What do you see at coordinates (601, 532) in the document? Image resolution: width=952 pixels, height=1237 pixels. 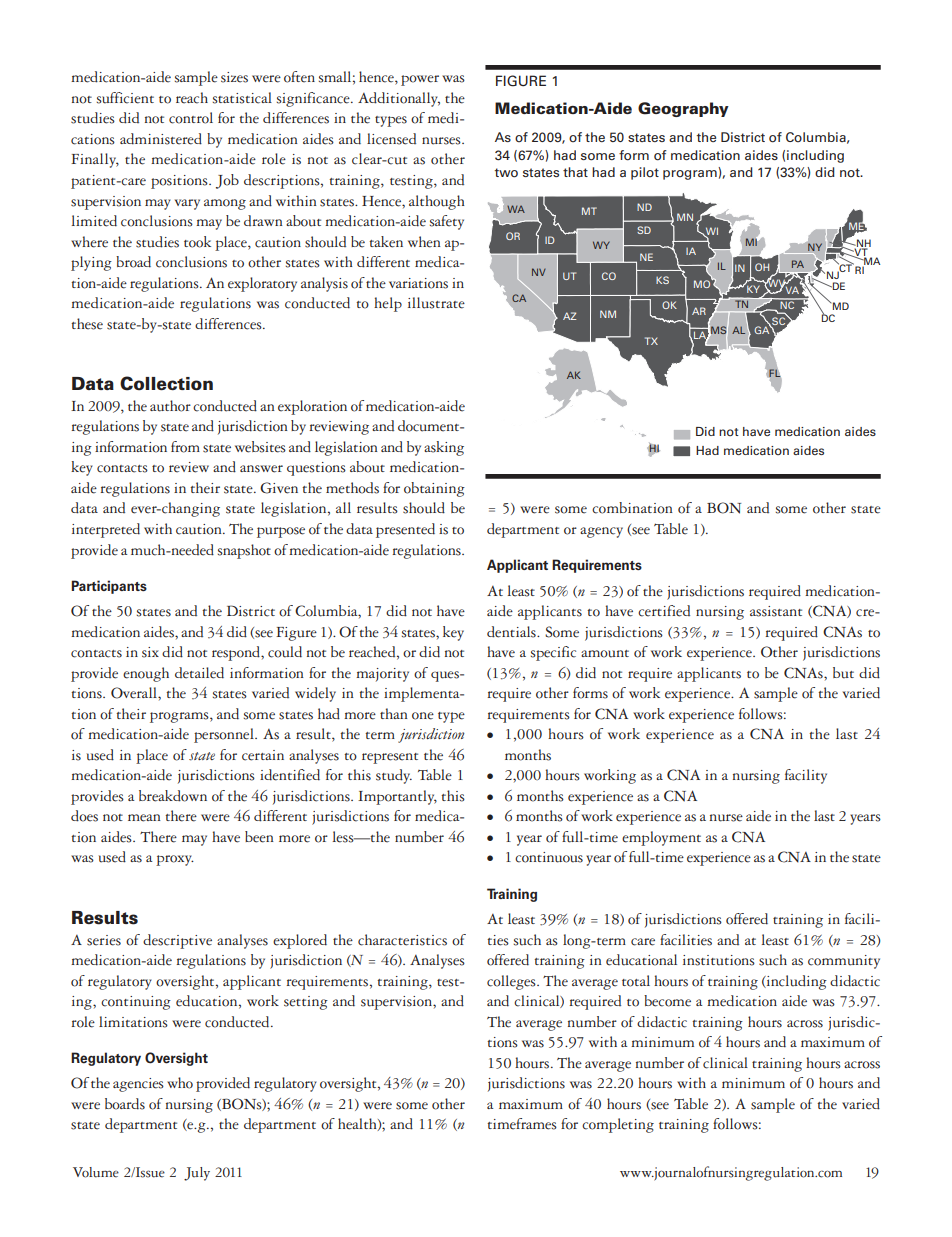 I see `agency` at bounding box center [601, 532].
